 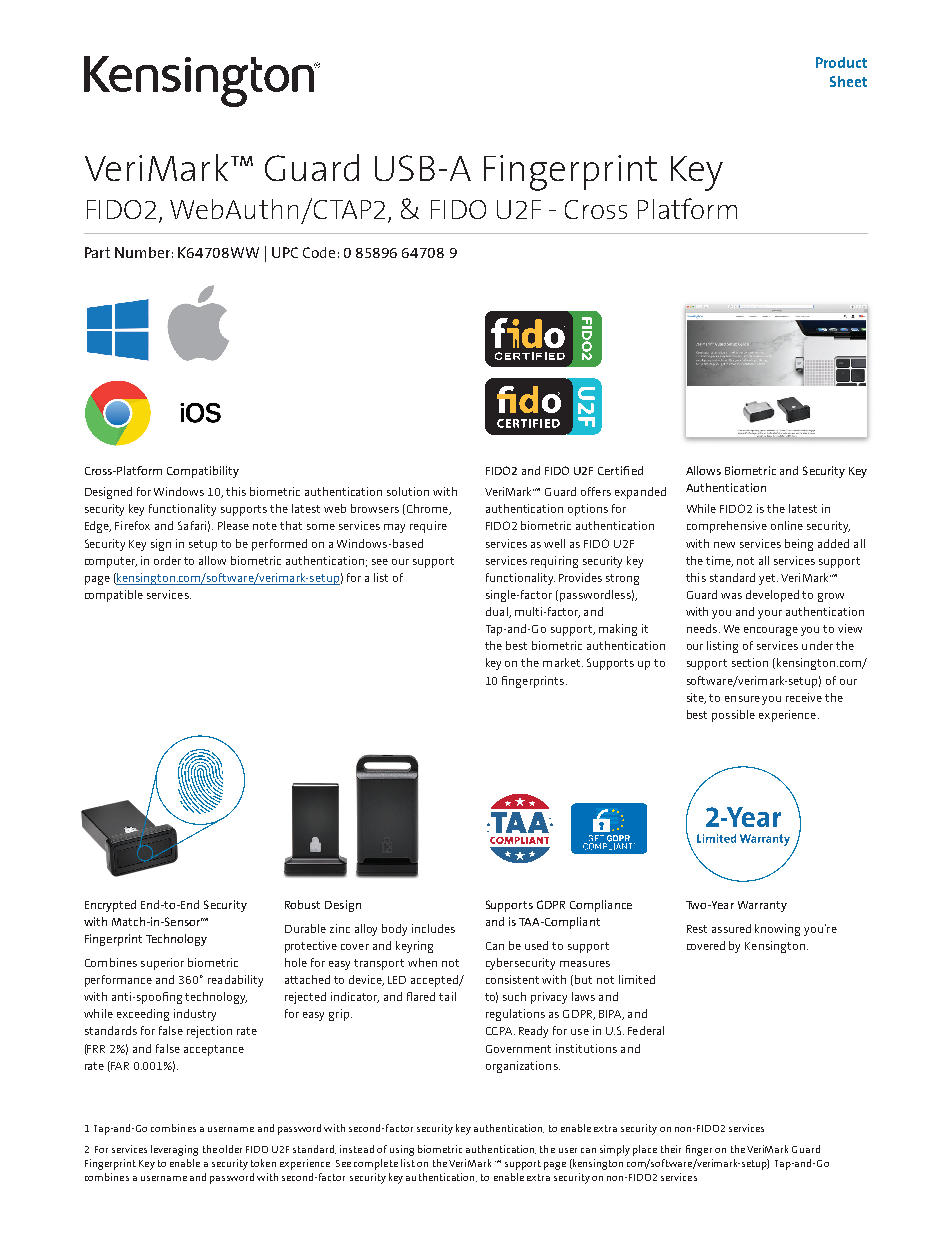 I want to click on includes, so click(x=433, y=928).
